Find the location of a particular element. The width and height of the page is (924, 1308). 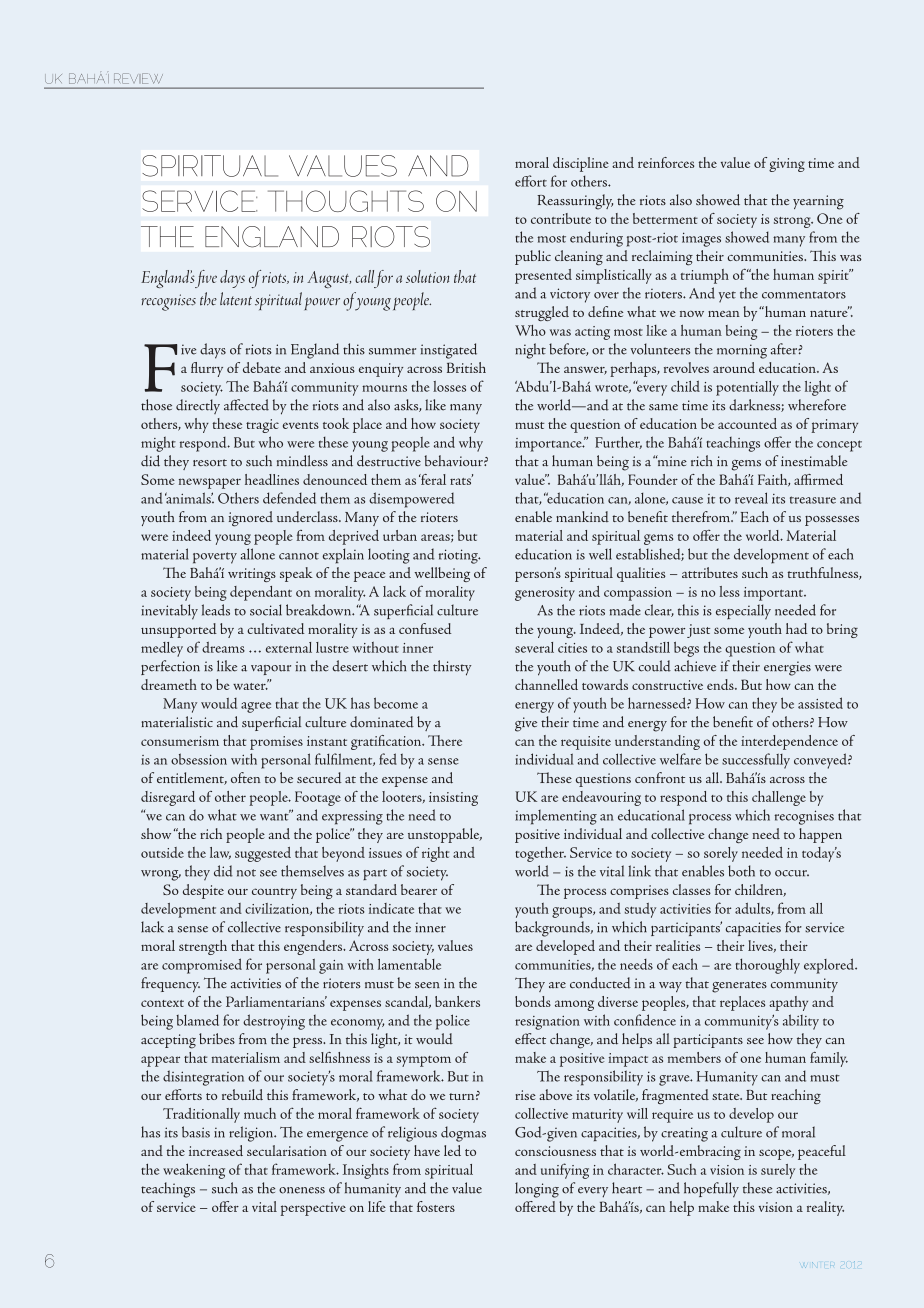

thirsty is located at coordinates (452, 668).
